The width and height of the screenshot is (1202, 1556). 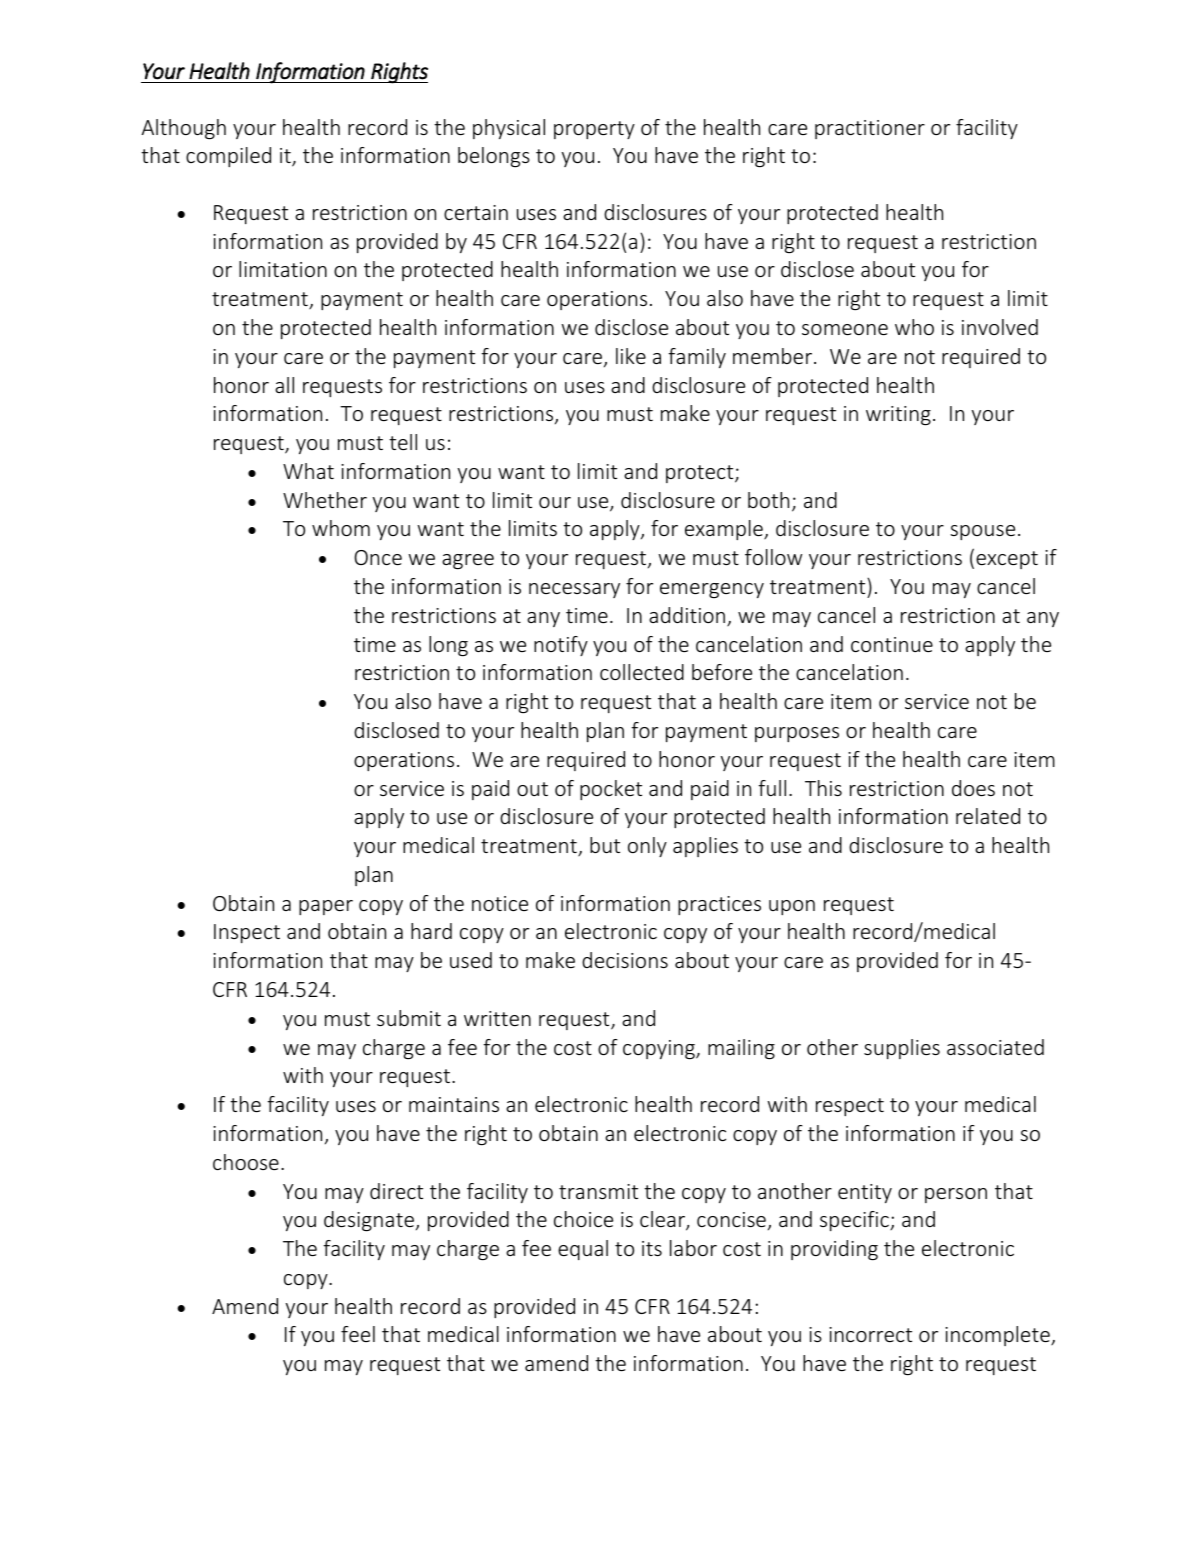 What do you see at coordinates (326, 907) in the screenshot?
I see `paper` at bounding box center [326, 907].
